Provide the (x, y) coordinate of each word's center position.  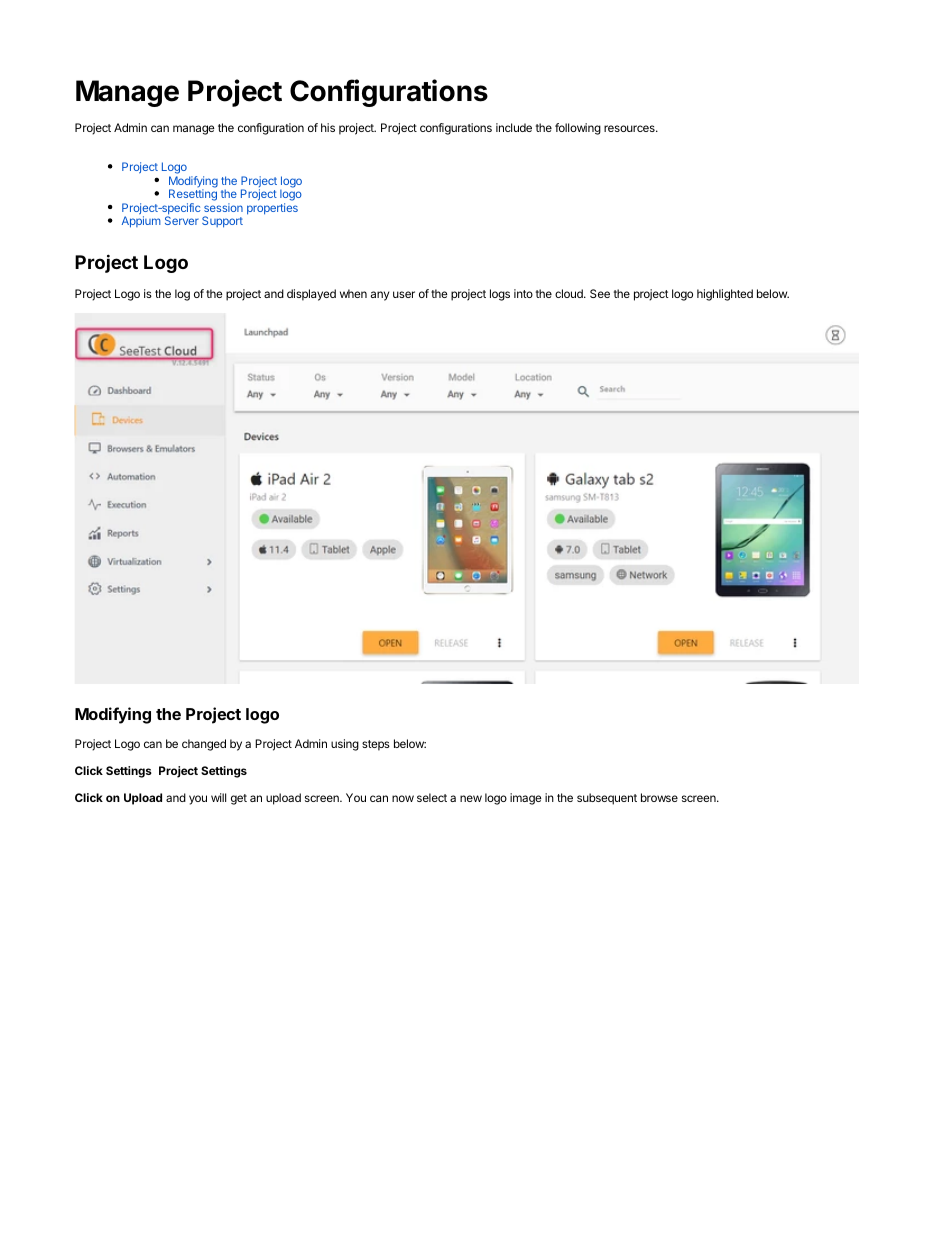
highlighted (725, 295)
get (239, 799)
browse (659, 797)
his (328, 127)
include (514, 127)
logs (500, 295)
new (471, 798)
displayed (311, 295)
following (578, 129)
